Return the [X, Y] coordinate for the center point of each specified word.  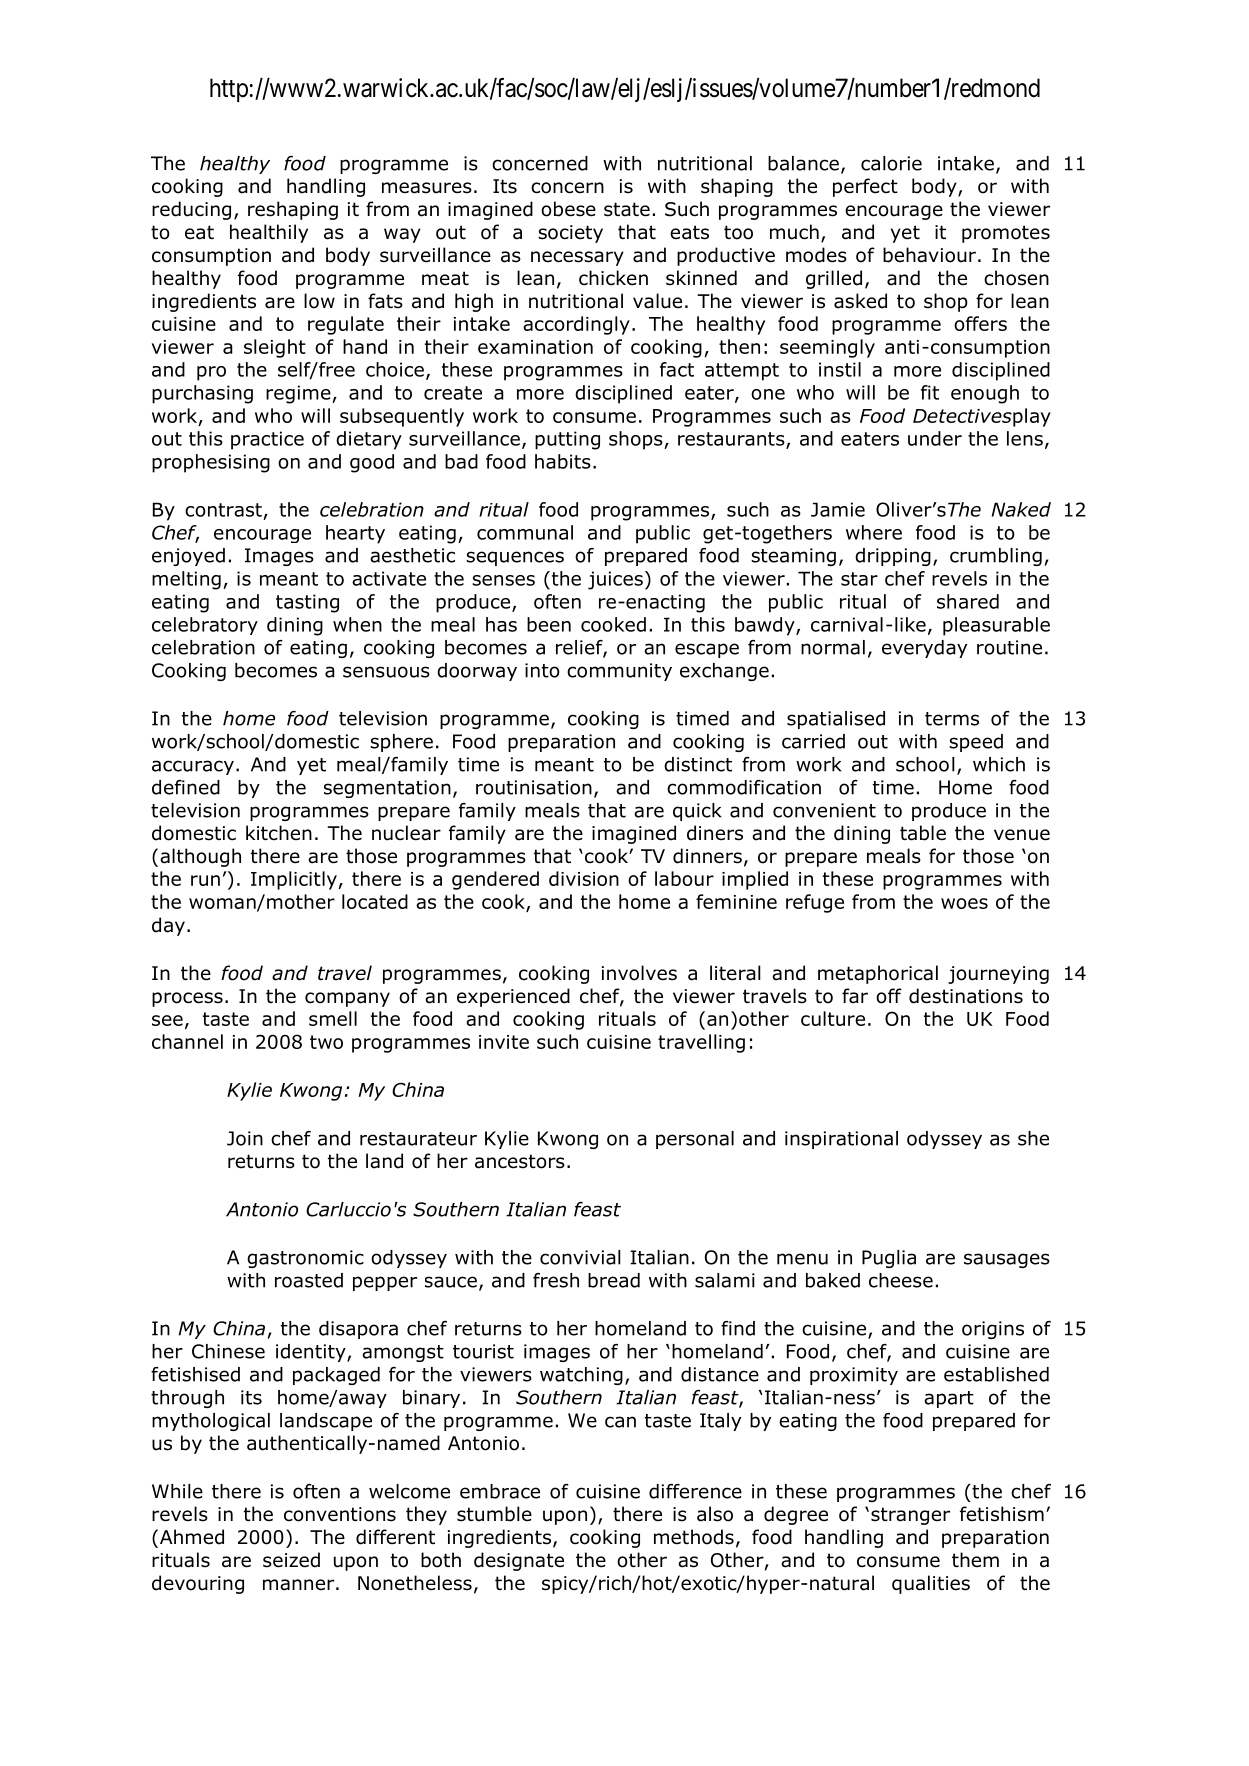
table [923, 833]
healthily [269, 233]
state [627, 209]
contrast [223, 510]
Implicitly [295, 880]
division [584, 878]
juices [615, 580]
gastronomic [305, 1259]
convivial [580, 1257]
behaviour [929, 255]
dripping [893, 557]
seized [291, 1560]
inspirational [841, 1140]
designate [519, 1561]
